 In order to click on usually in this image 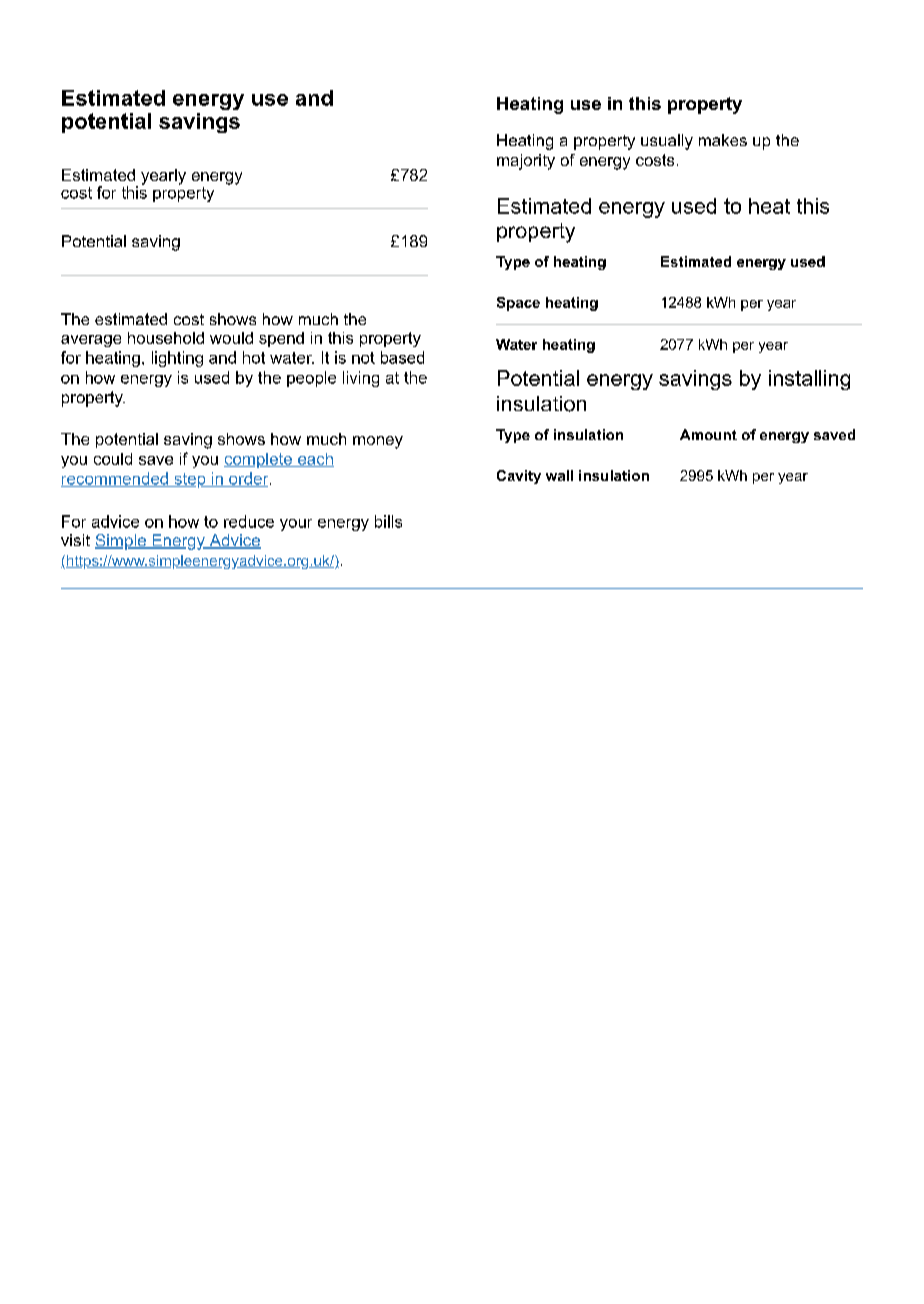, I will do `click(667, 142)`.
